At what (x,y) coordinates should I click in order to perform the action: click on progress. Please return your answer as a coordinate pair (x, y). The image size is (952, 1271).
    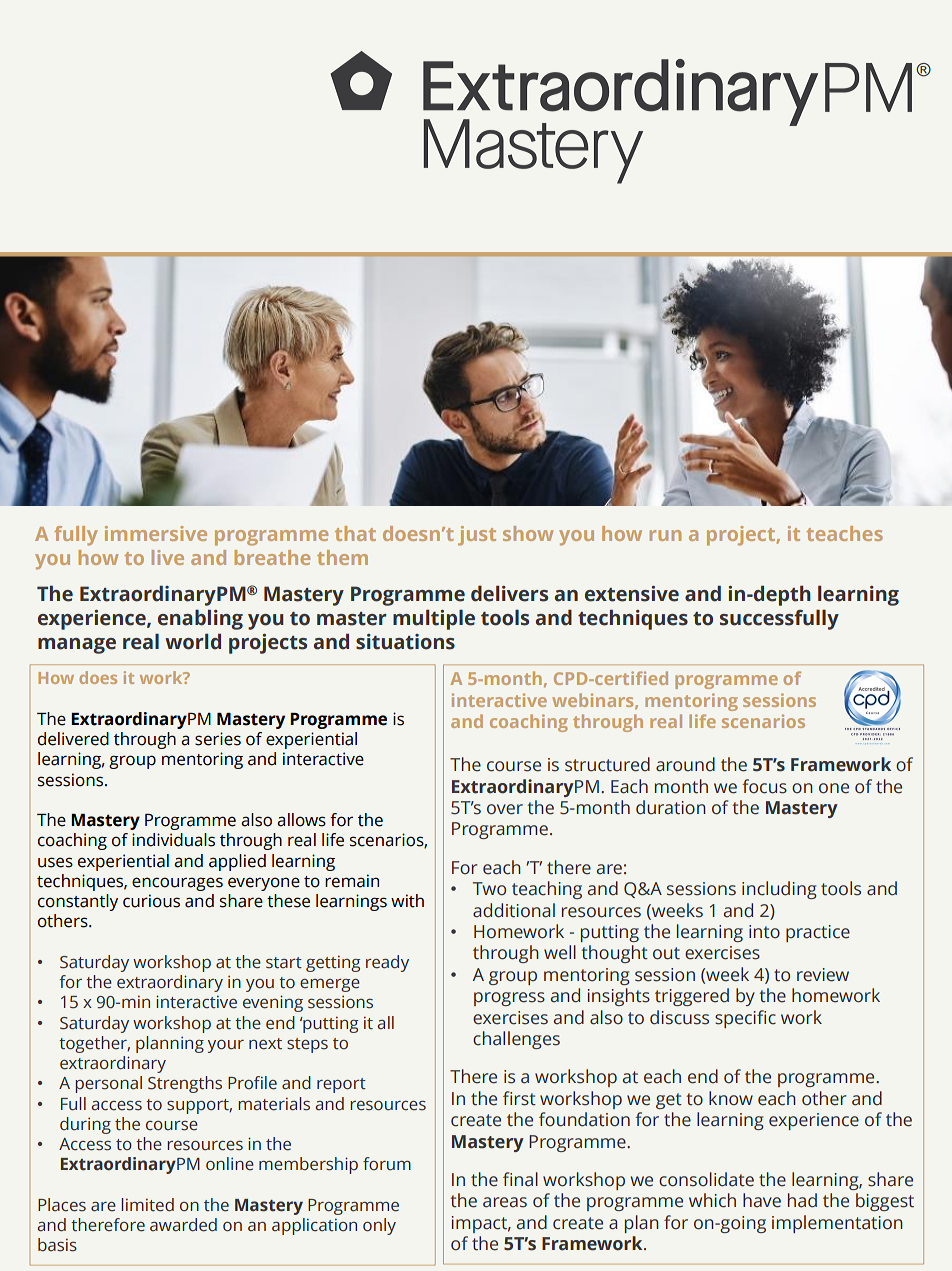
    Looking at the image, I should click on (509, 999).
